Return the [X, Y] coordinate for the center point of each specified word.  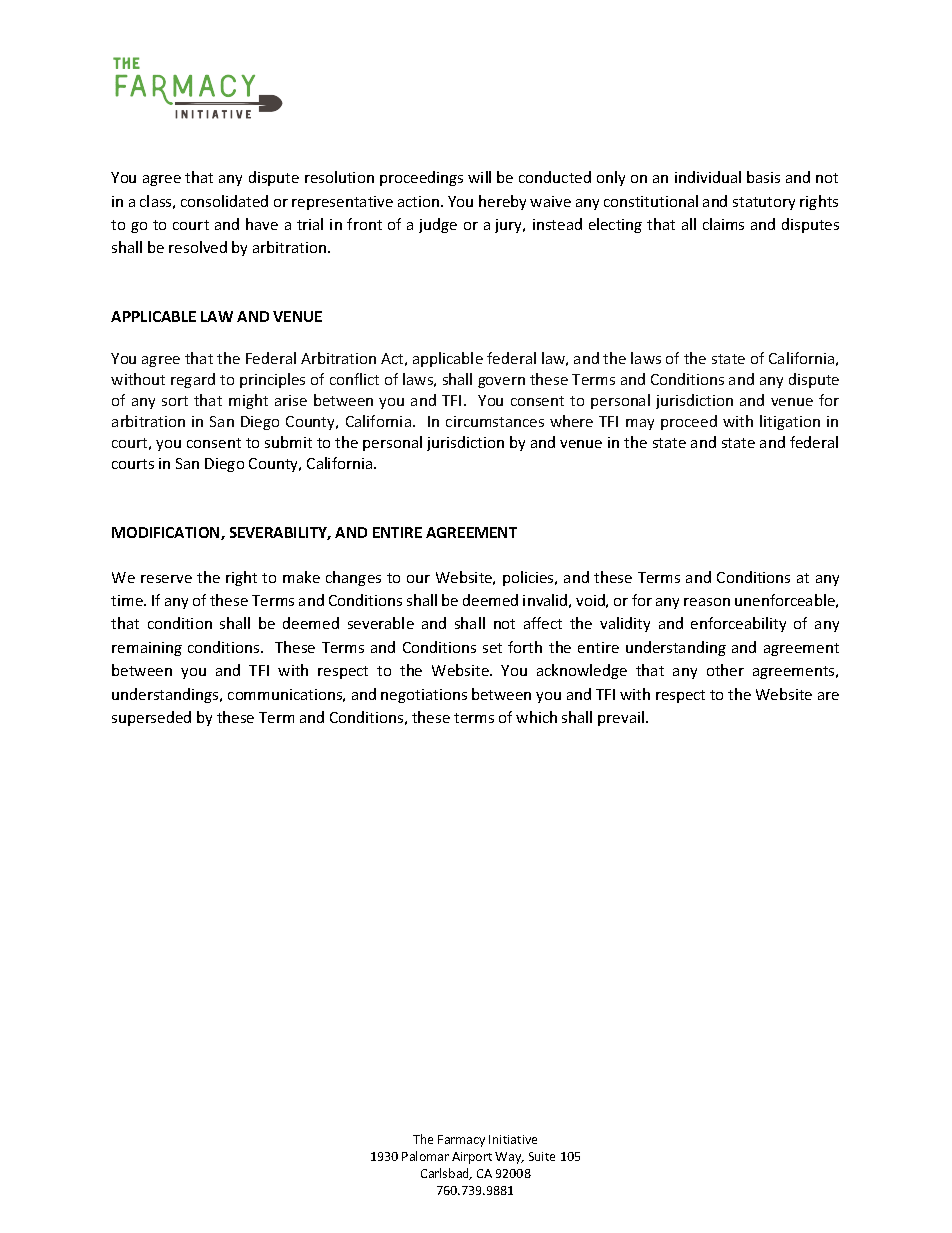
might [248, 401]
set [492, 648]
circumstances [495, 421]
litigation [790, 422]
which [536, 717]
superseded [151, 718]
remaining [147, 649]
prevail [622, 718]
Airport [472, 1158]
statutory [764, 203]
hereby [502, 202]
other [725, 670]
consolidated [224, 201]
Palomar [425, 1156]
